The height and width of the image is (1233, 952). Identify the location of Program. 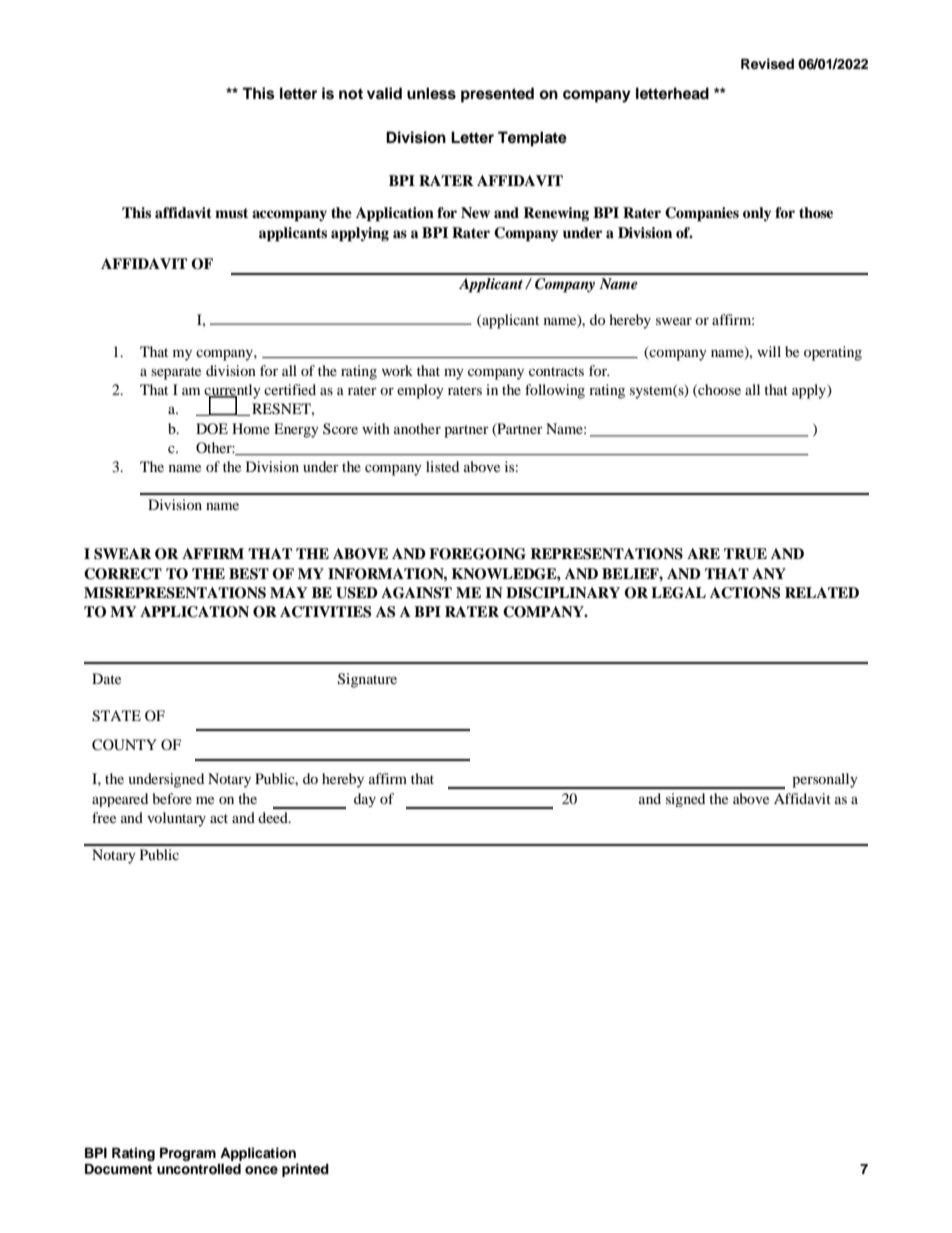
(188, 1154).
